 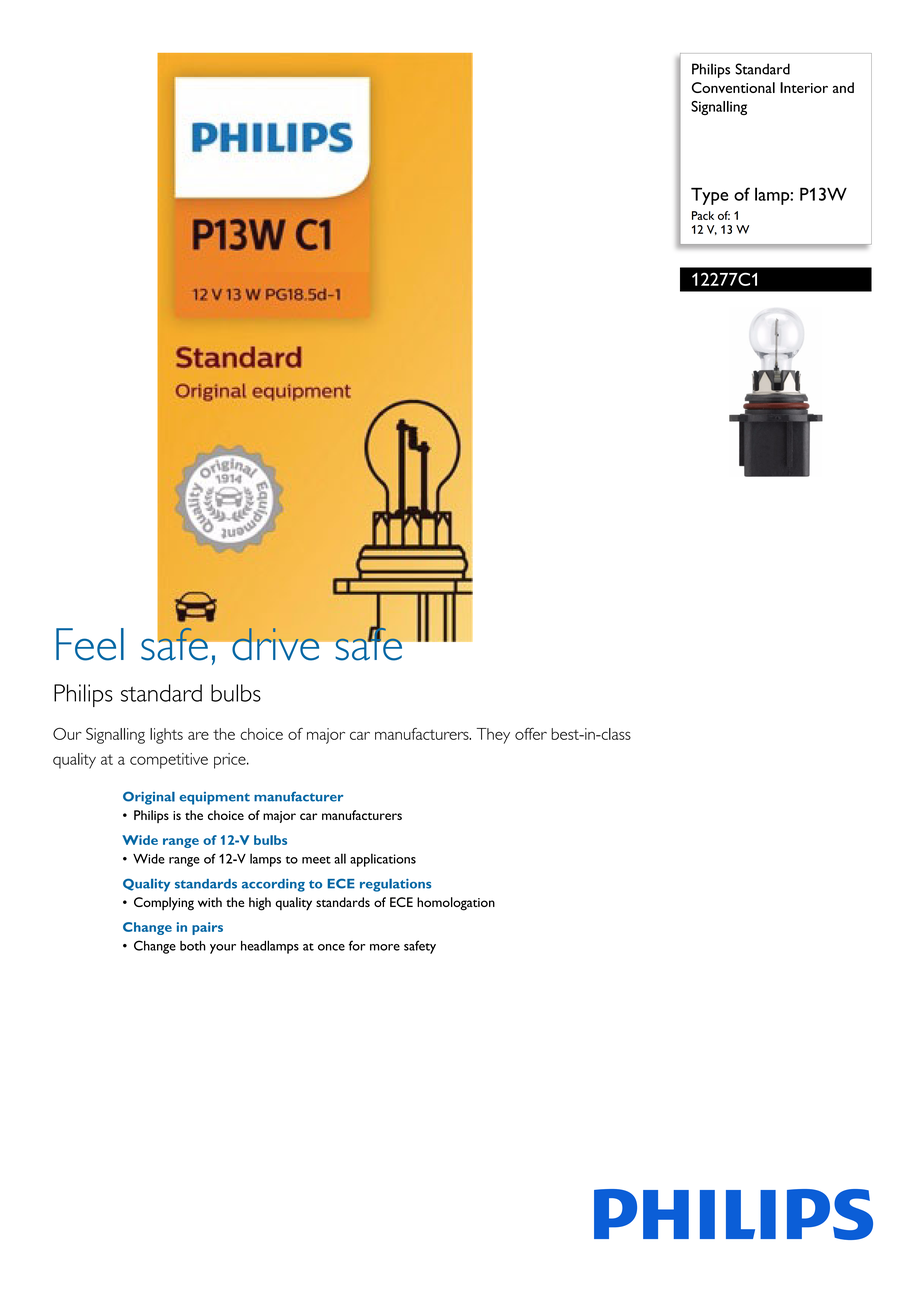 What do you see at coordinates (804, 87) in the image?
I see `Interior` at bounding box center [804, 87].
